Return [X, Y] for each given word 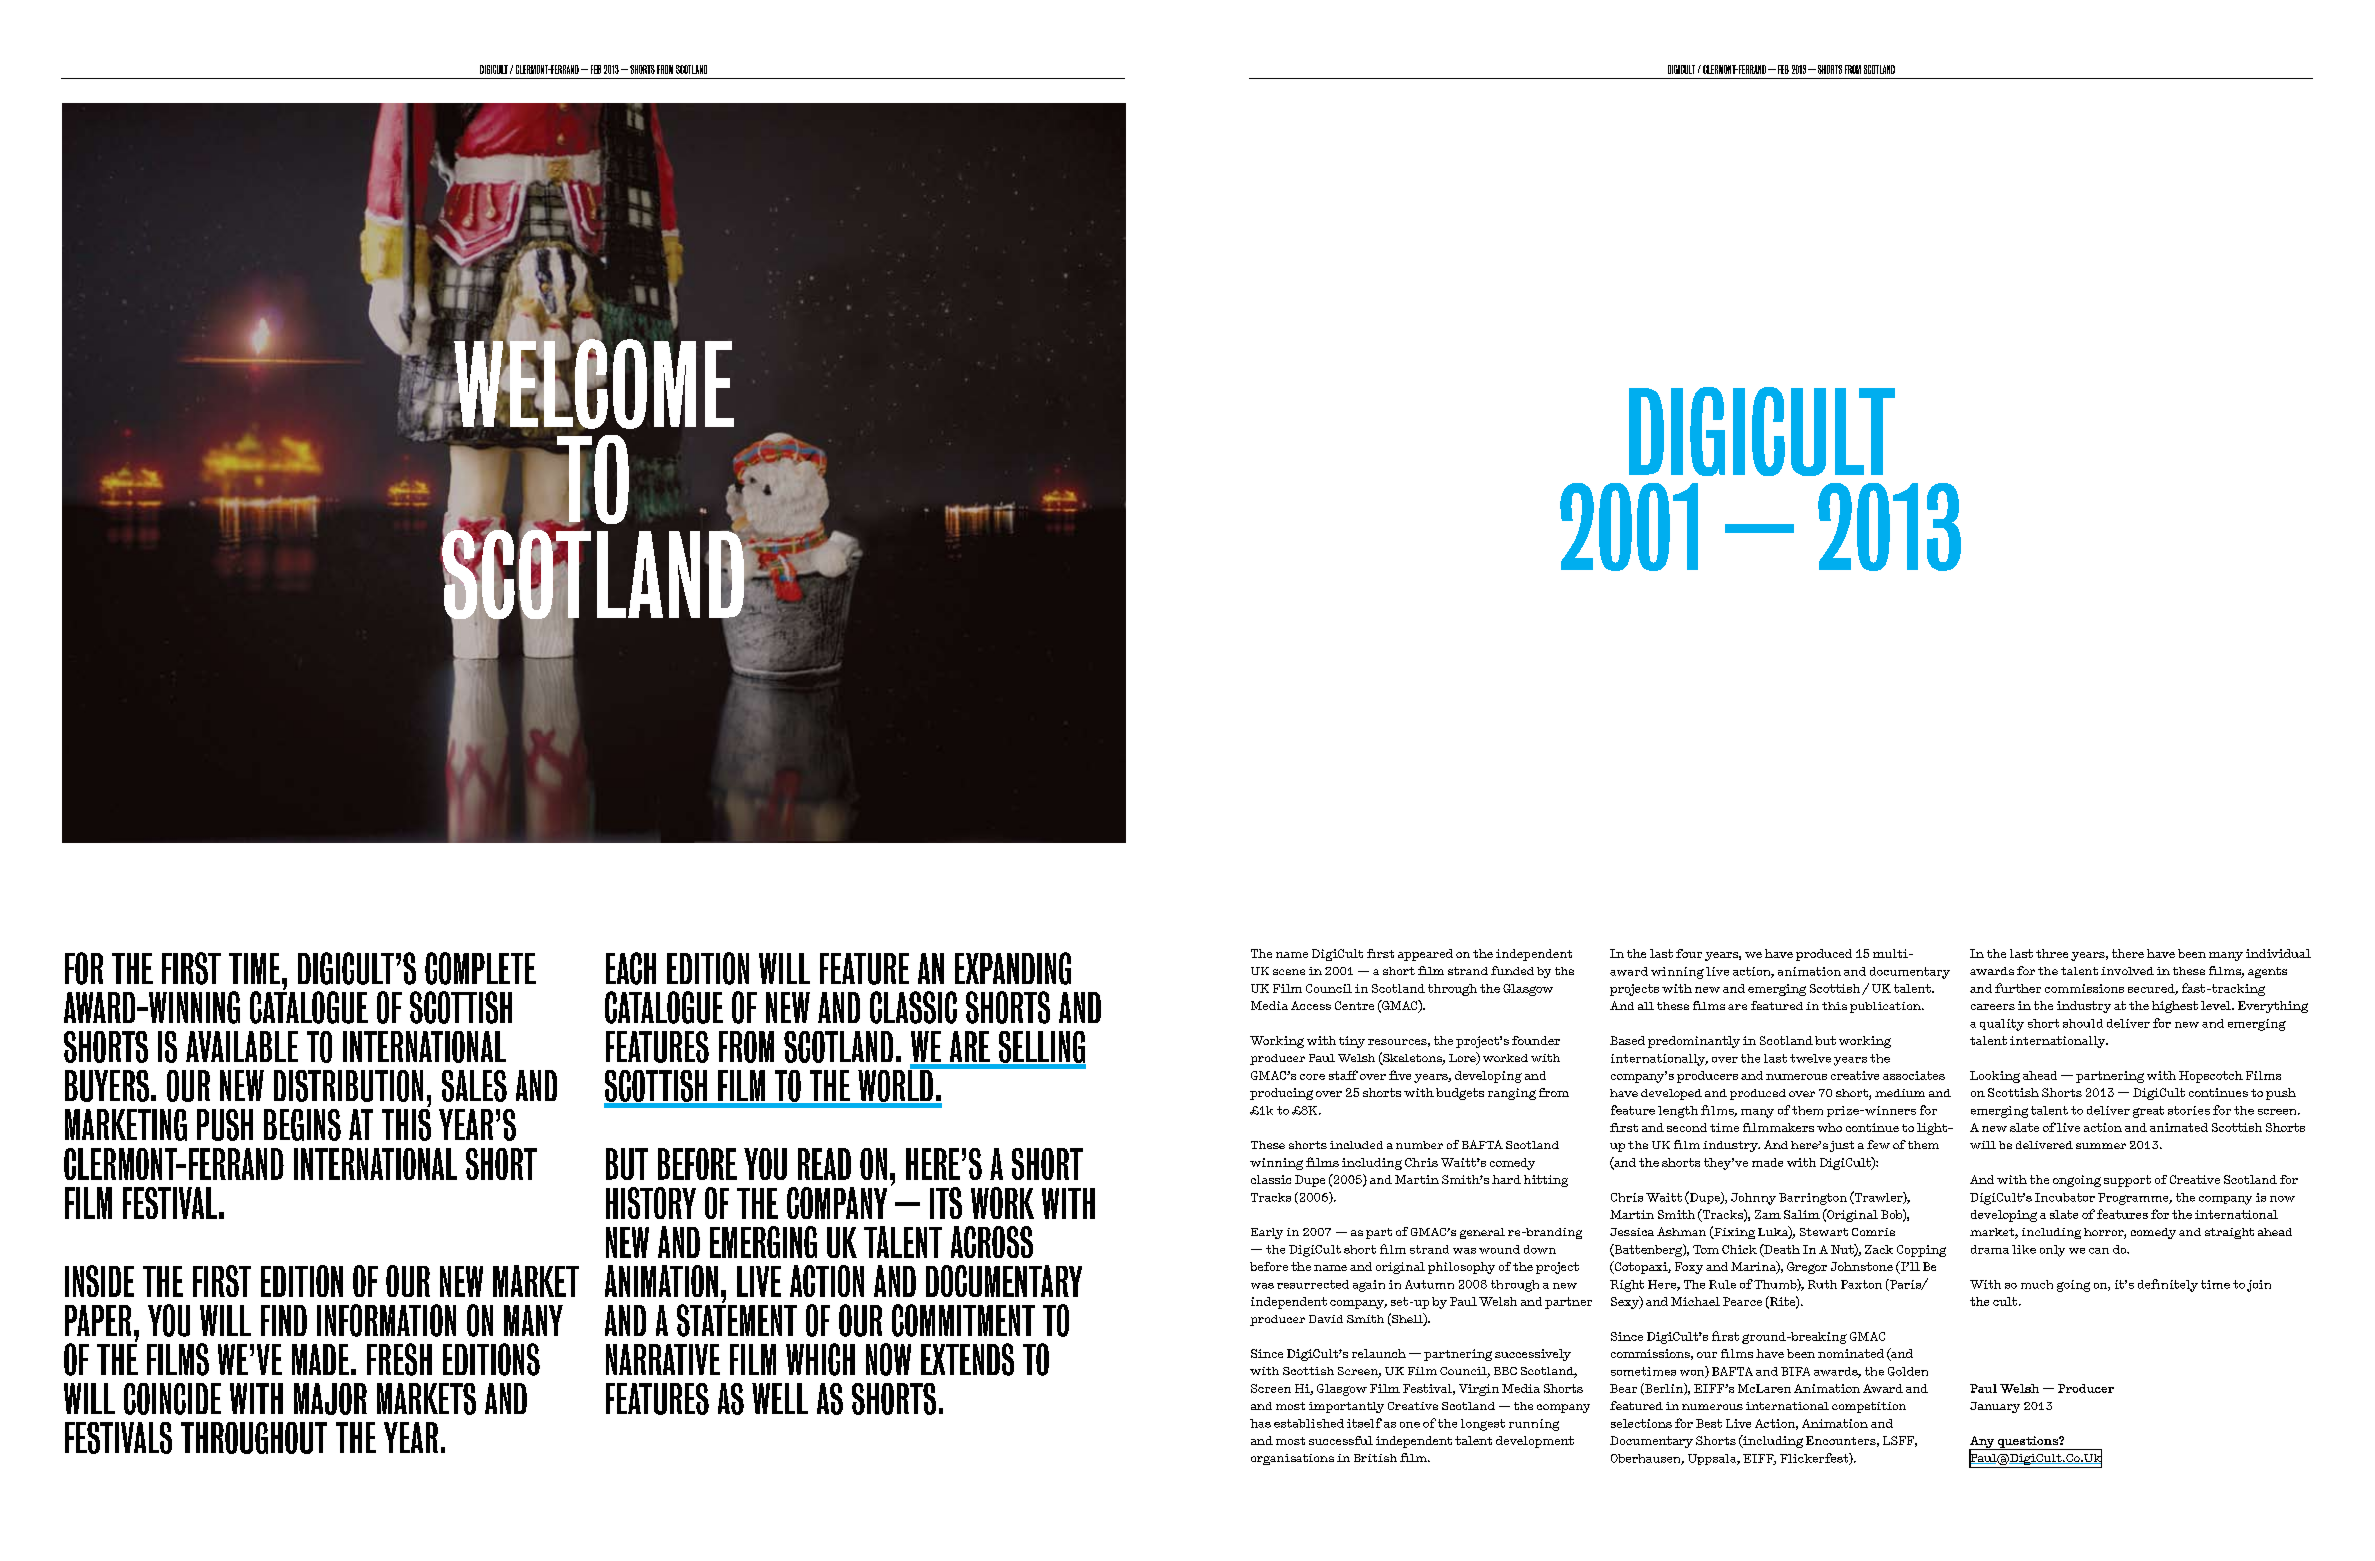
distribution [348, 1086]
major [330, 1399]
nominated [1851, 1353]
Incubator [2065, 1197]
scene [1289, 972]
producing [1281, 1094]
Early [1267, 1233]
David [1326, 1319]
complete [480, 968]
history [651, 1203]
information [386, 1320]
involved [2127, 971]
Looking [1995, 1077]
